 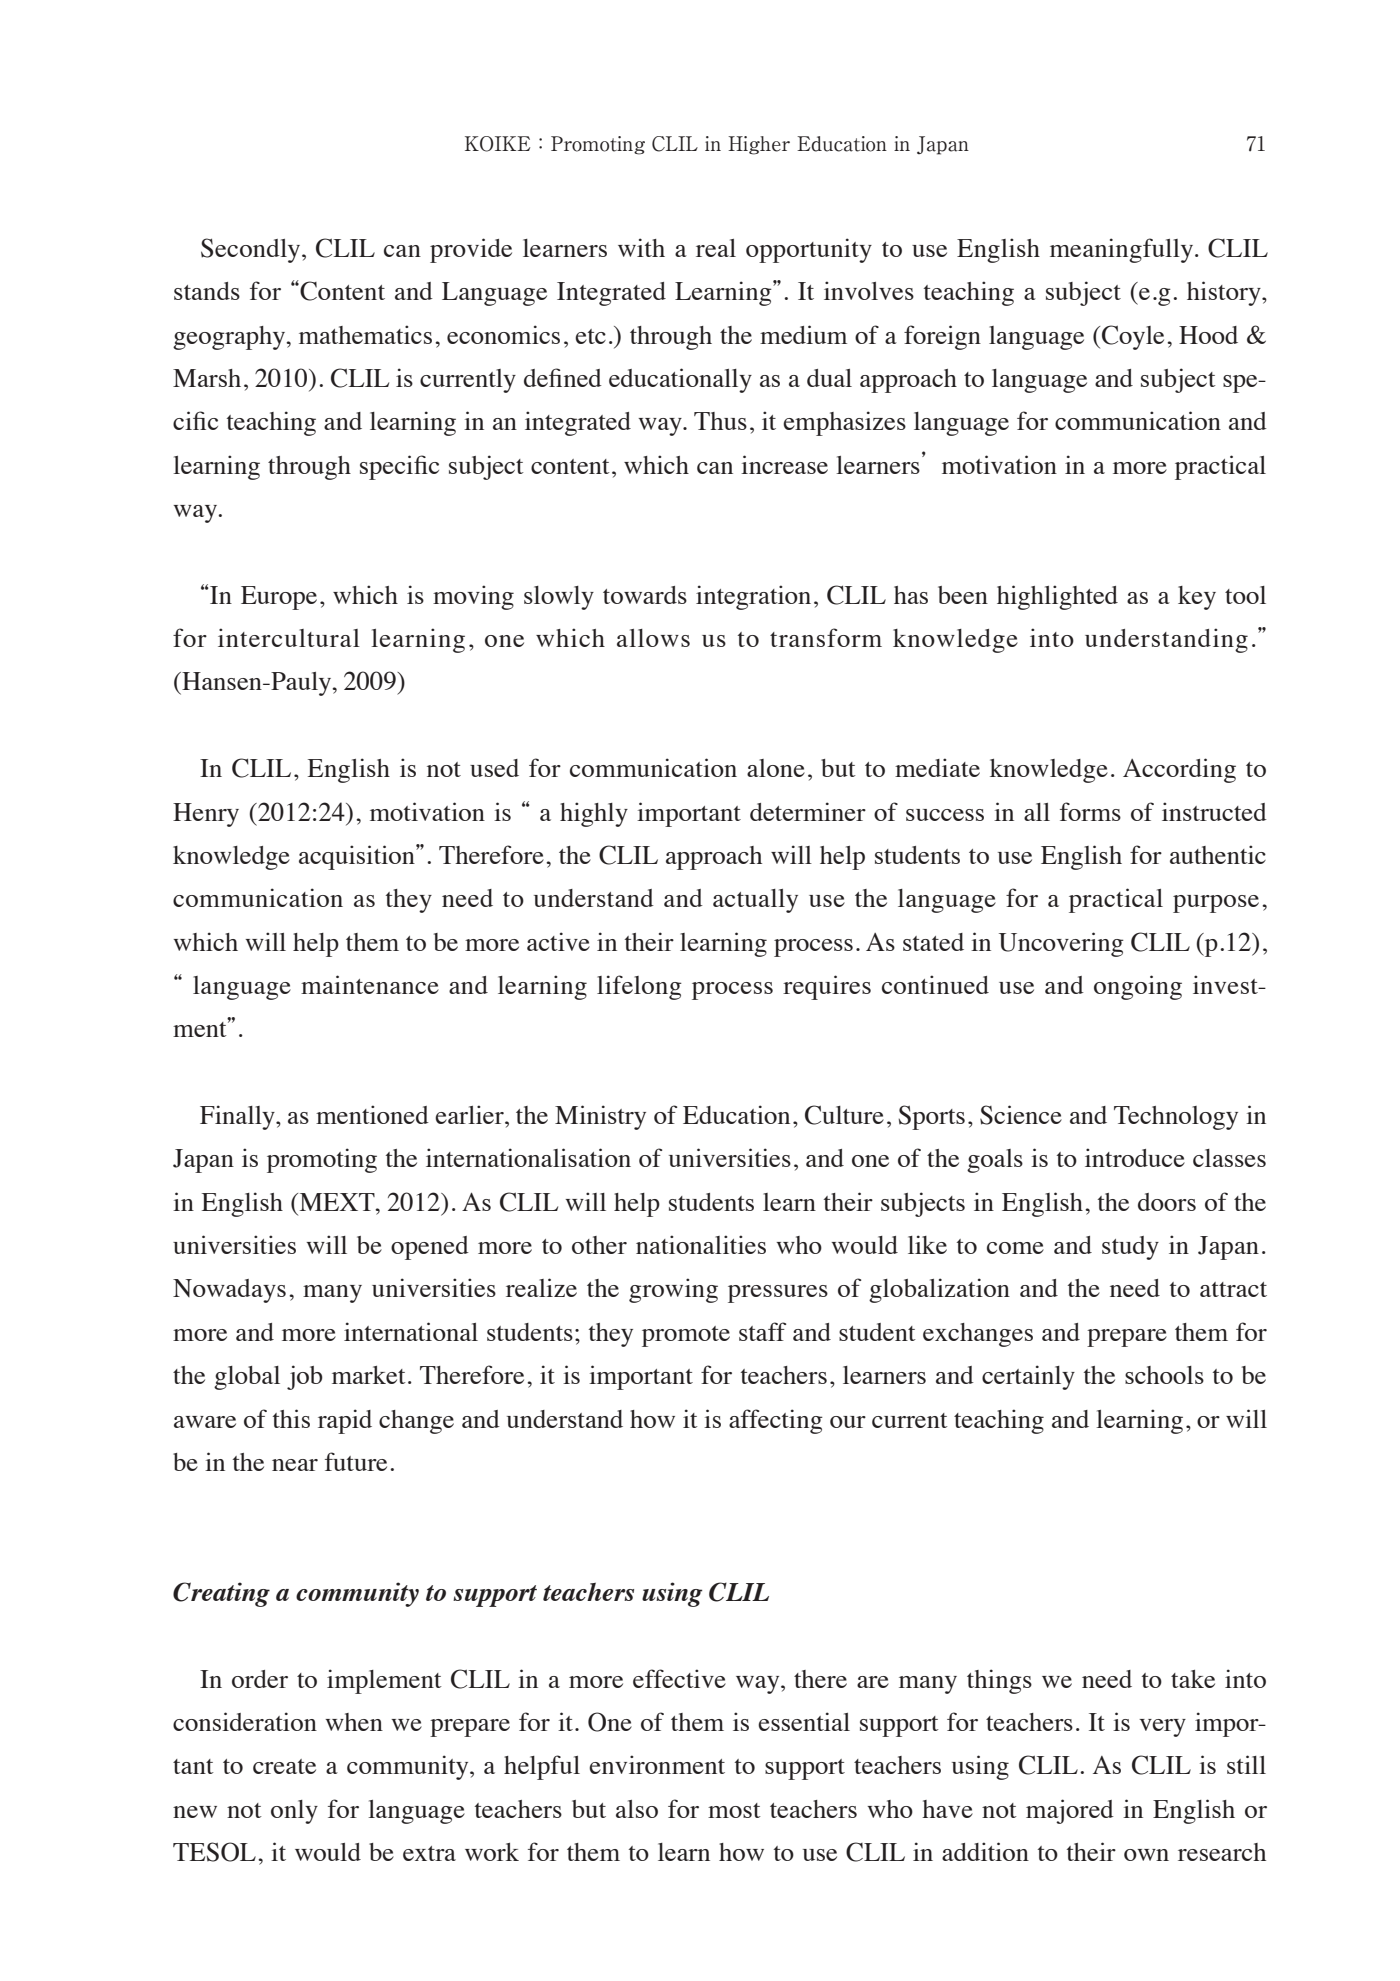 I want to click on Higher, so click(x=759, y=145).
